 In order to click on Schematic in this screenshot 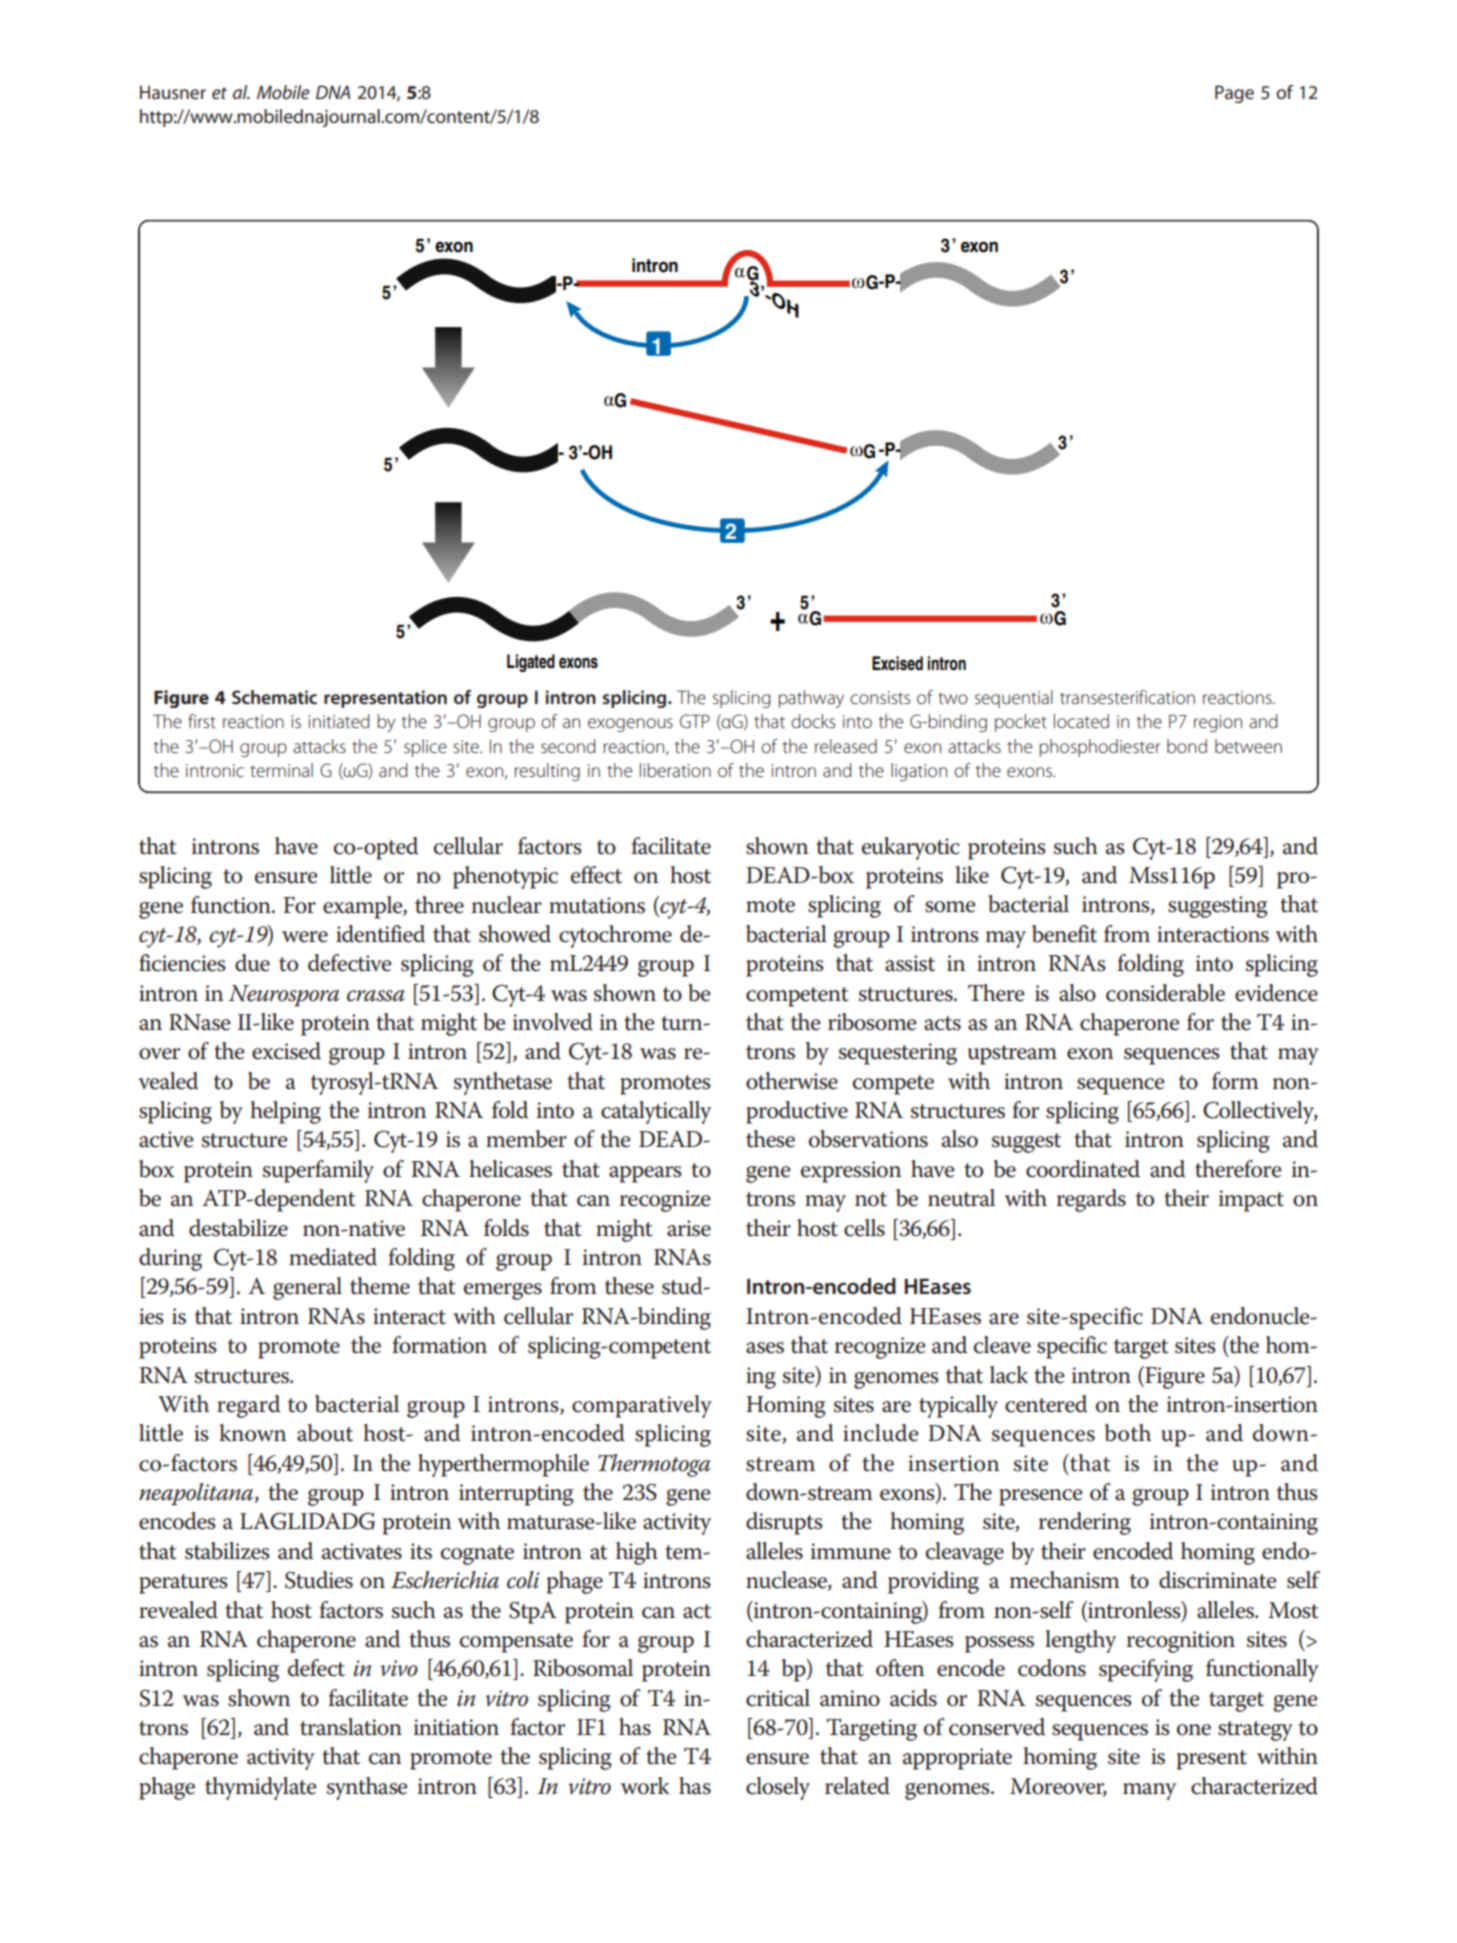, I will do `click(274, 697)`.
